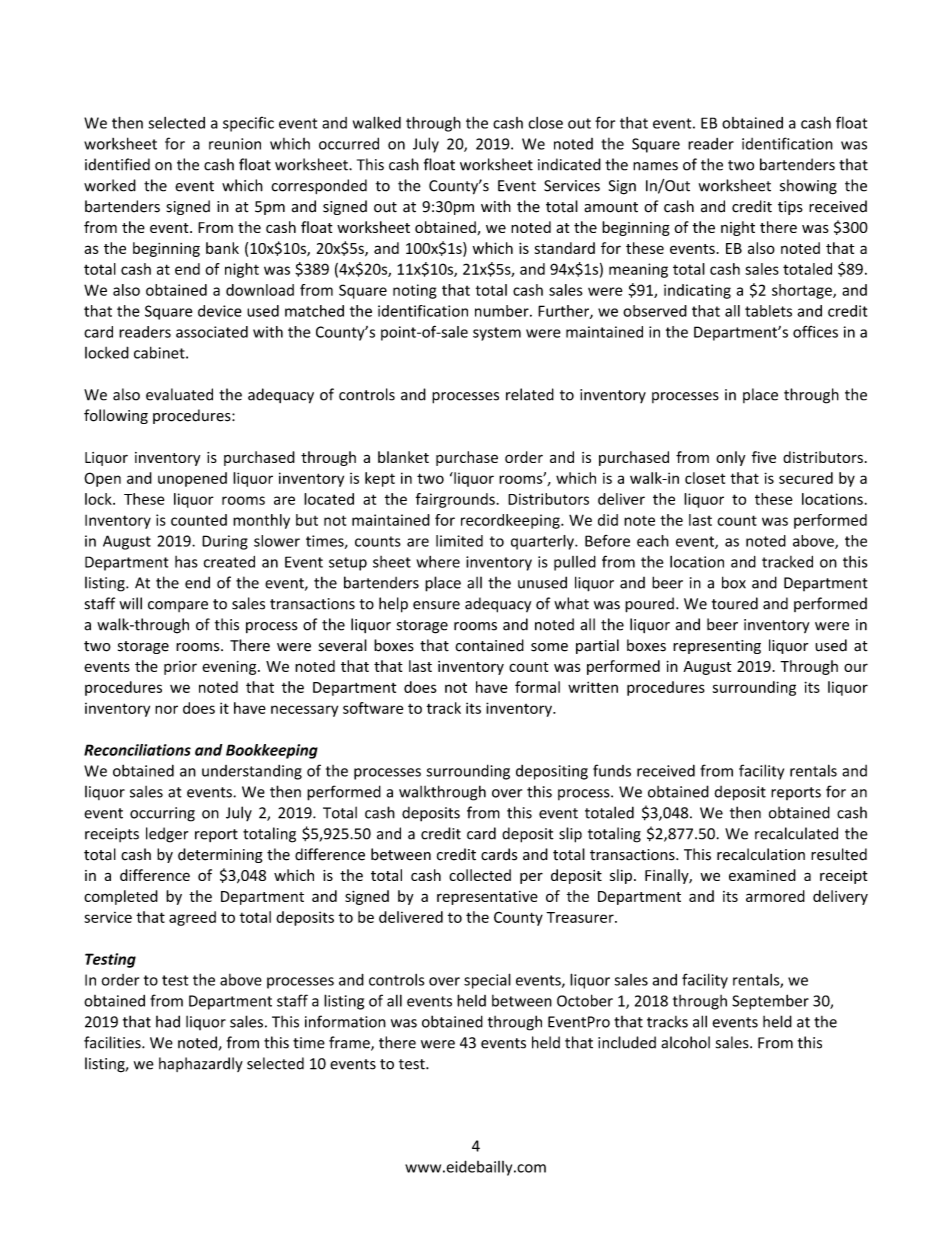 This screenshot has height=1233, width=952. I want to click on contained, so click(489, 645).
